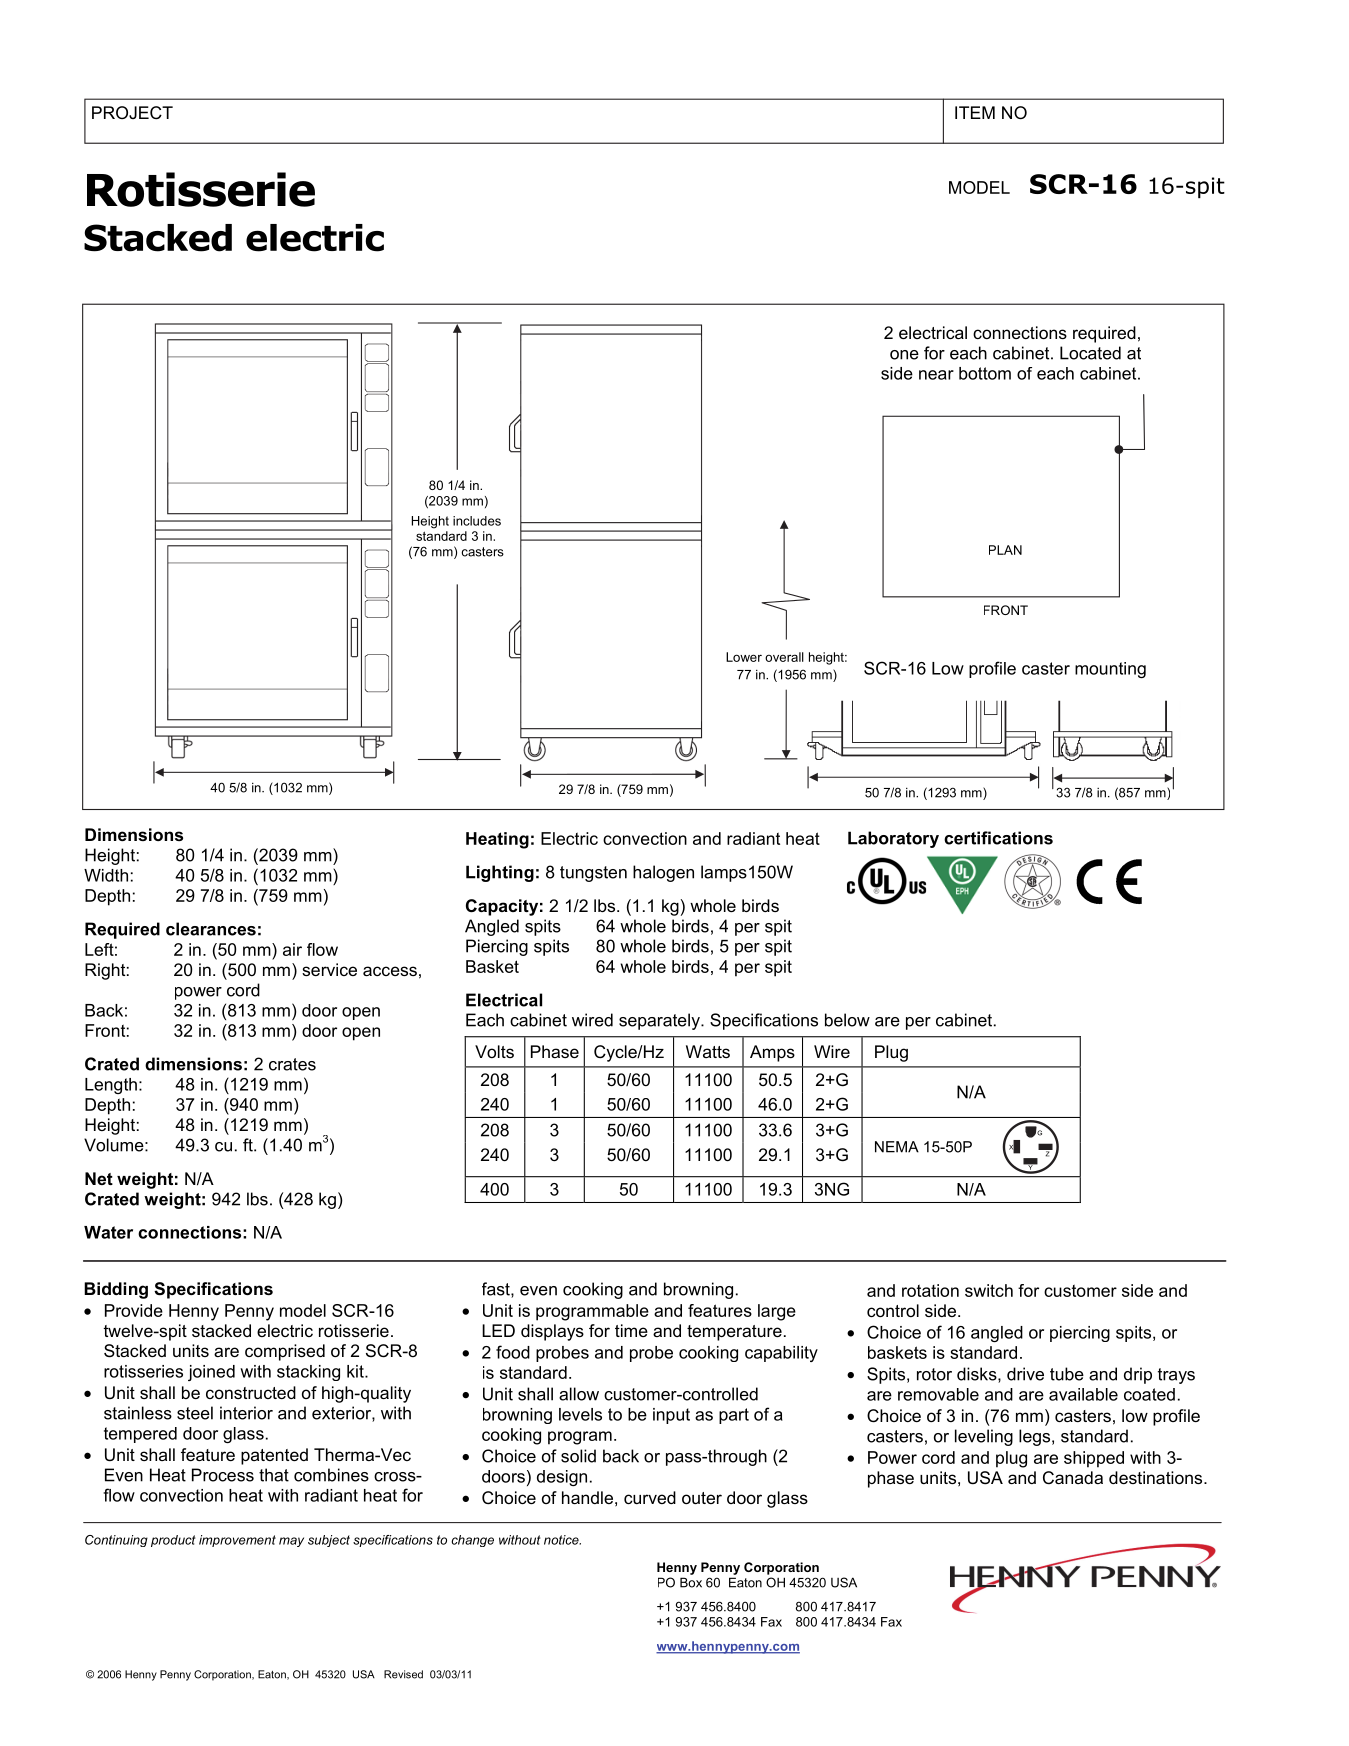 This screenshot has height=1746, width=1349. What do you see at coordinates (1110, 670) in the screenshot?
I see `mounting` at bounding box center [1110, 670].
